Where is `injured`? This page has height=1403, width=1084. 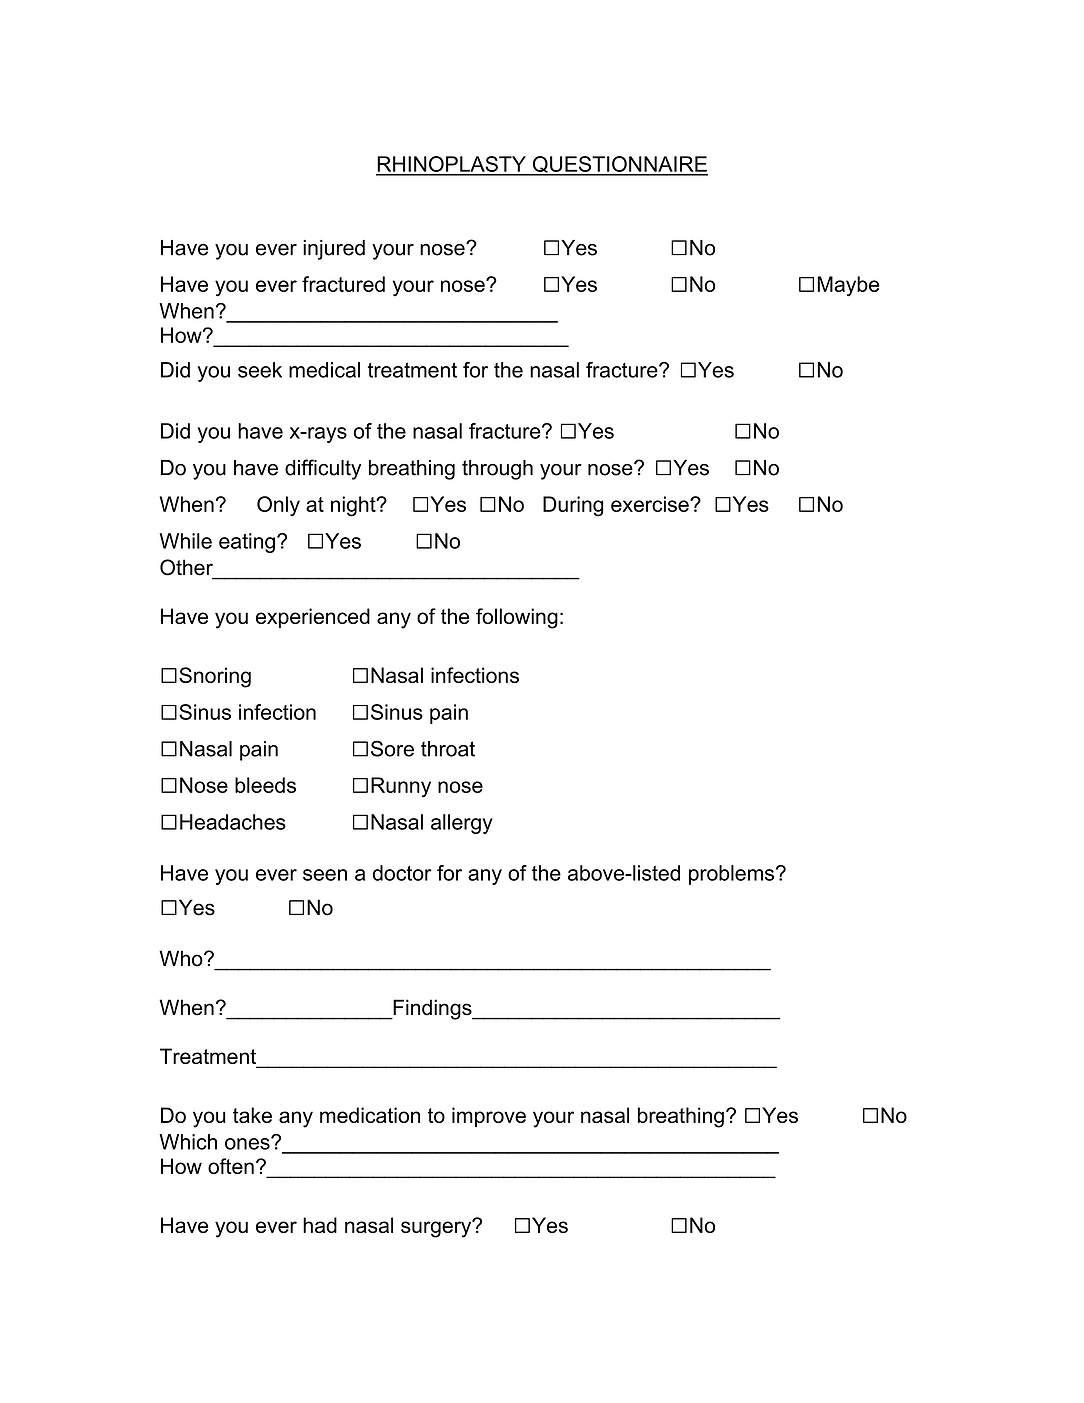 injured is located at coordinates (334, 250).
